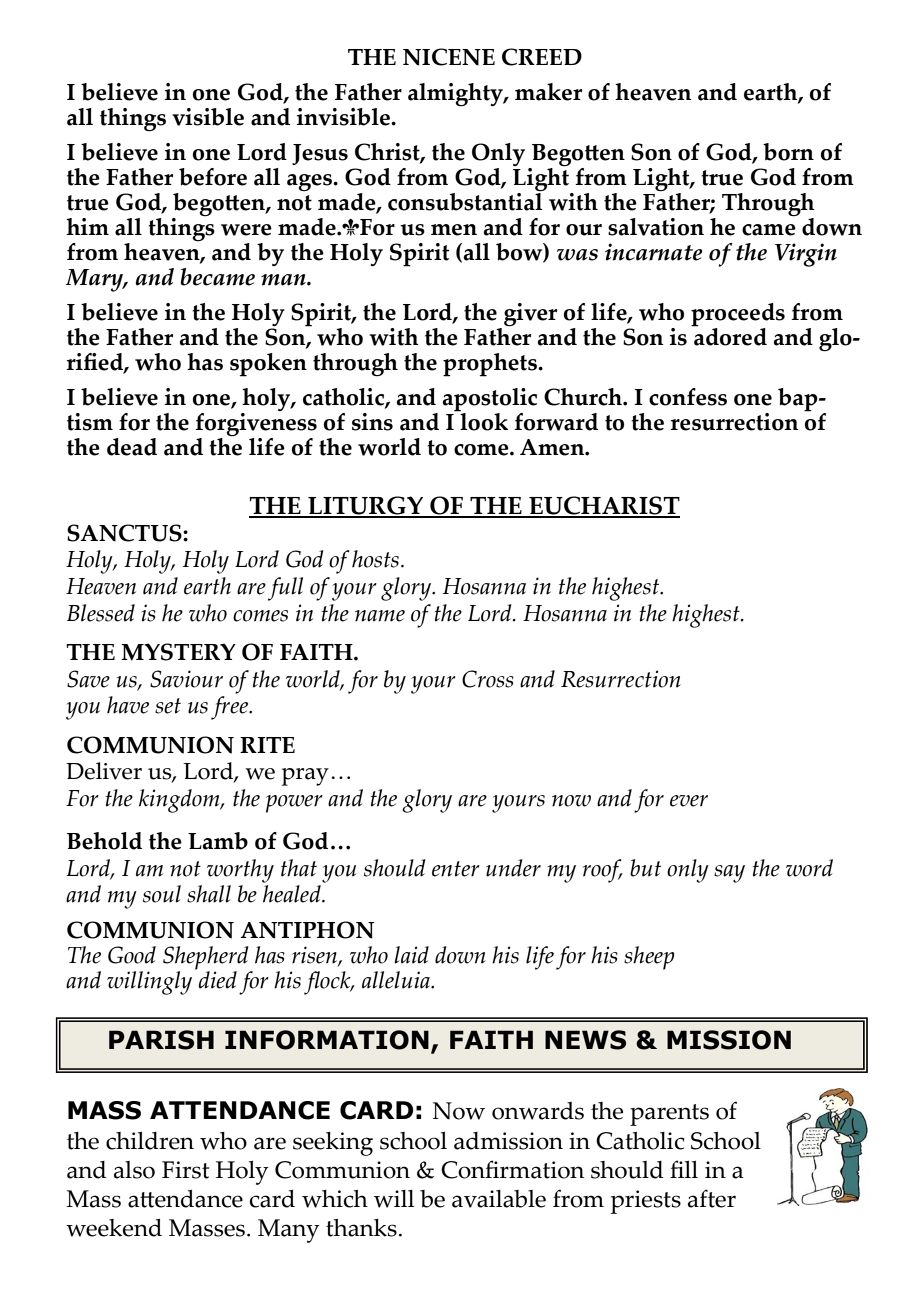 The image size is (924, 1308). What do you see at coordinates (132, 447) in the page?
I see `dead` at bounding box center [132, 447].
